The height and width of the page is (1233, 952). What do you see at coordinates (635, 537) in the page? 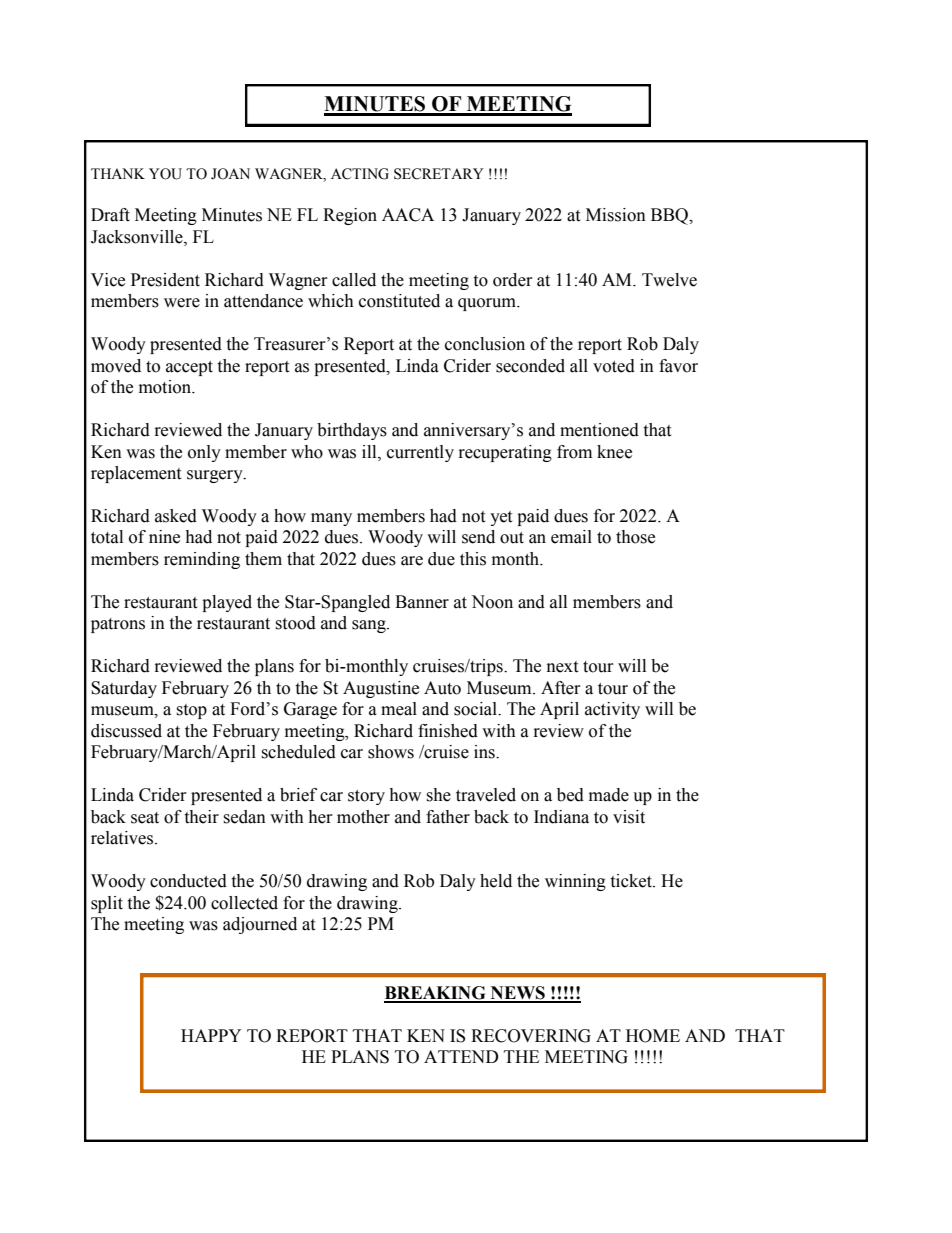
I see `those` at bounding box center [635, 537].
